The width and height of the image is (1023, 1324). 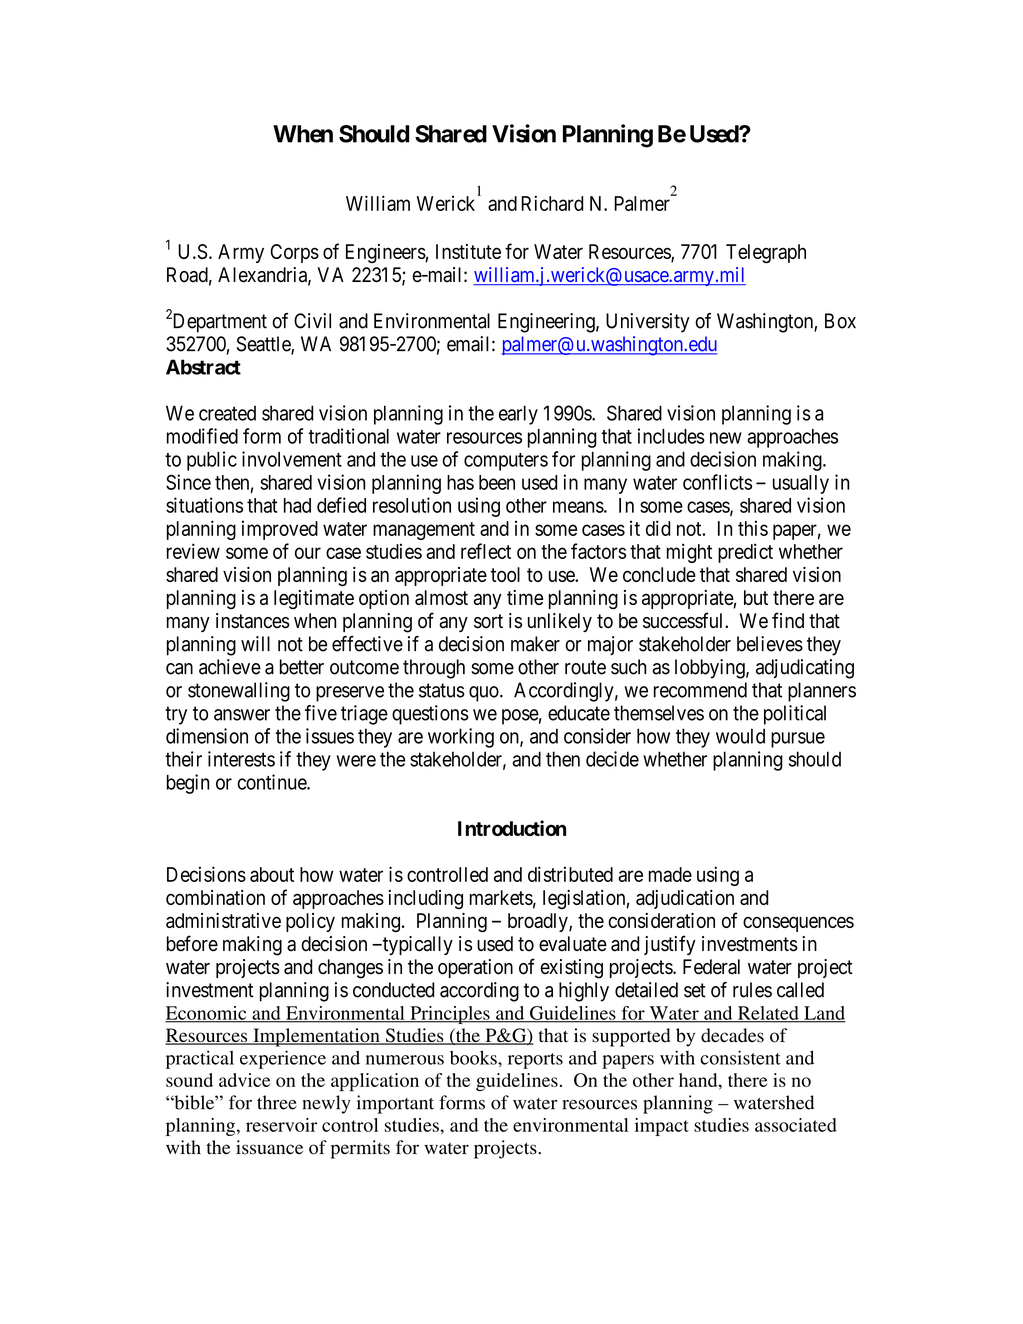 What do you see at coordinates (740, 736) in the image?
I see `would` at bounding box center [740, 736].
